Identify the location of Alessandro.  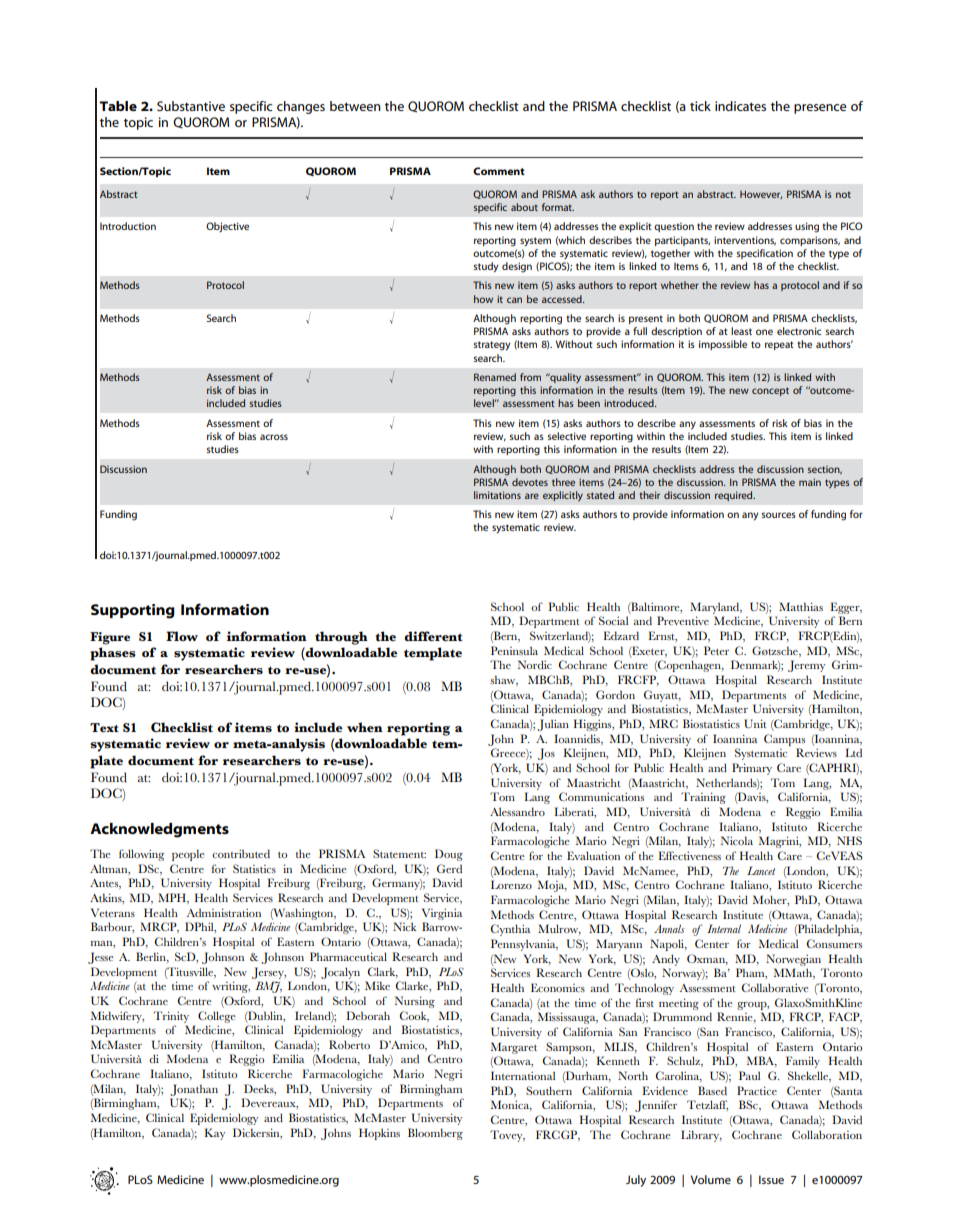
(517, 811).
